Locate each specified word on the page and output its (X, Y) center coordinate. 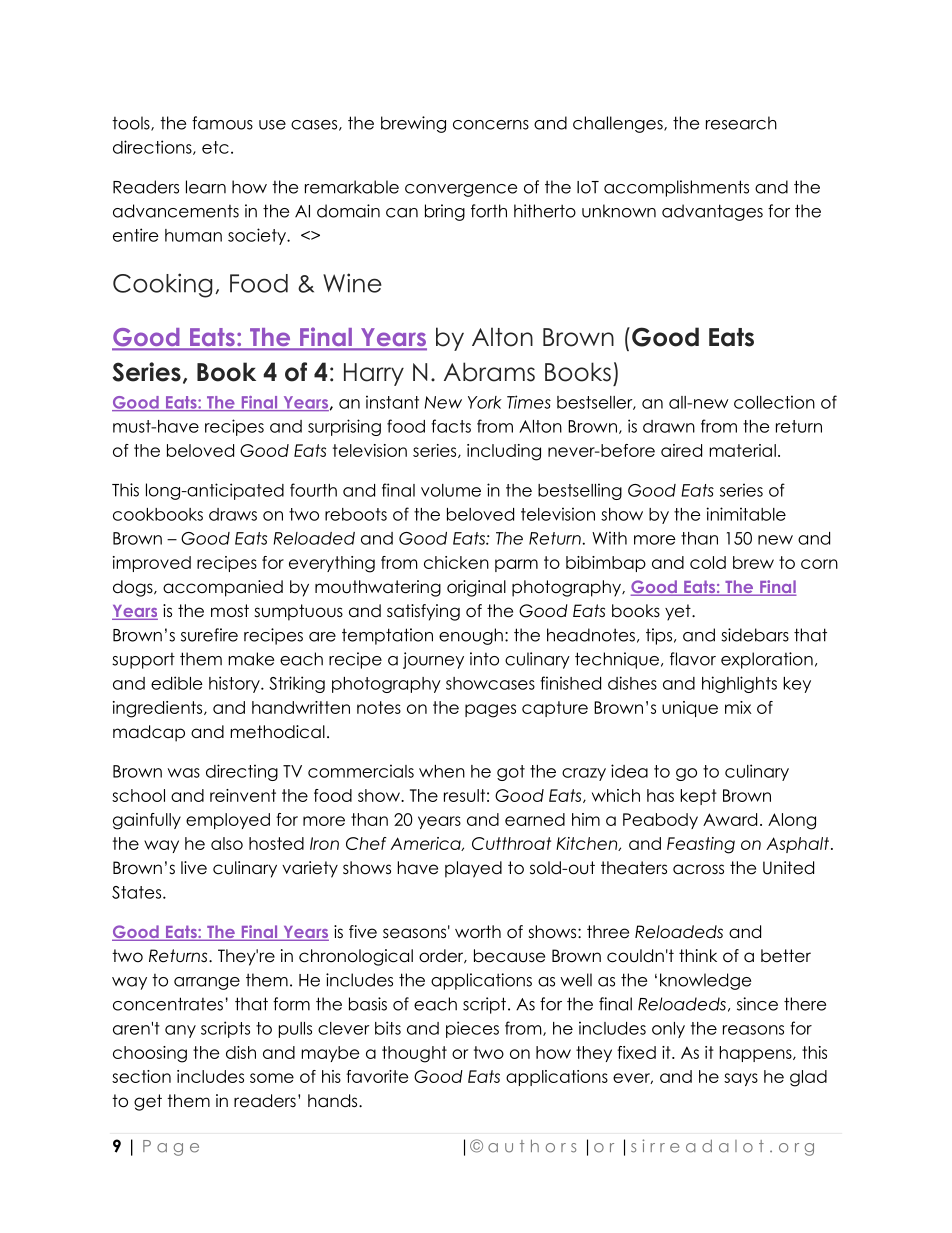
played (473, 869)
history (235, 684)
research (741, 123)
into (484, 659)
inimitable (746, 514)
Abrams (489, 372)
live (194, 868)
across (698, 869)
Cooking (162, 285)
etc (215, 147)
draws (233, 514)
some (272, 1078)
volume (451, 490)
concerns (491, 125)
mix (738, 707)
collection (774, 402)
